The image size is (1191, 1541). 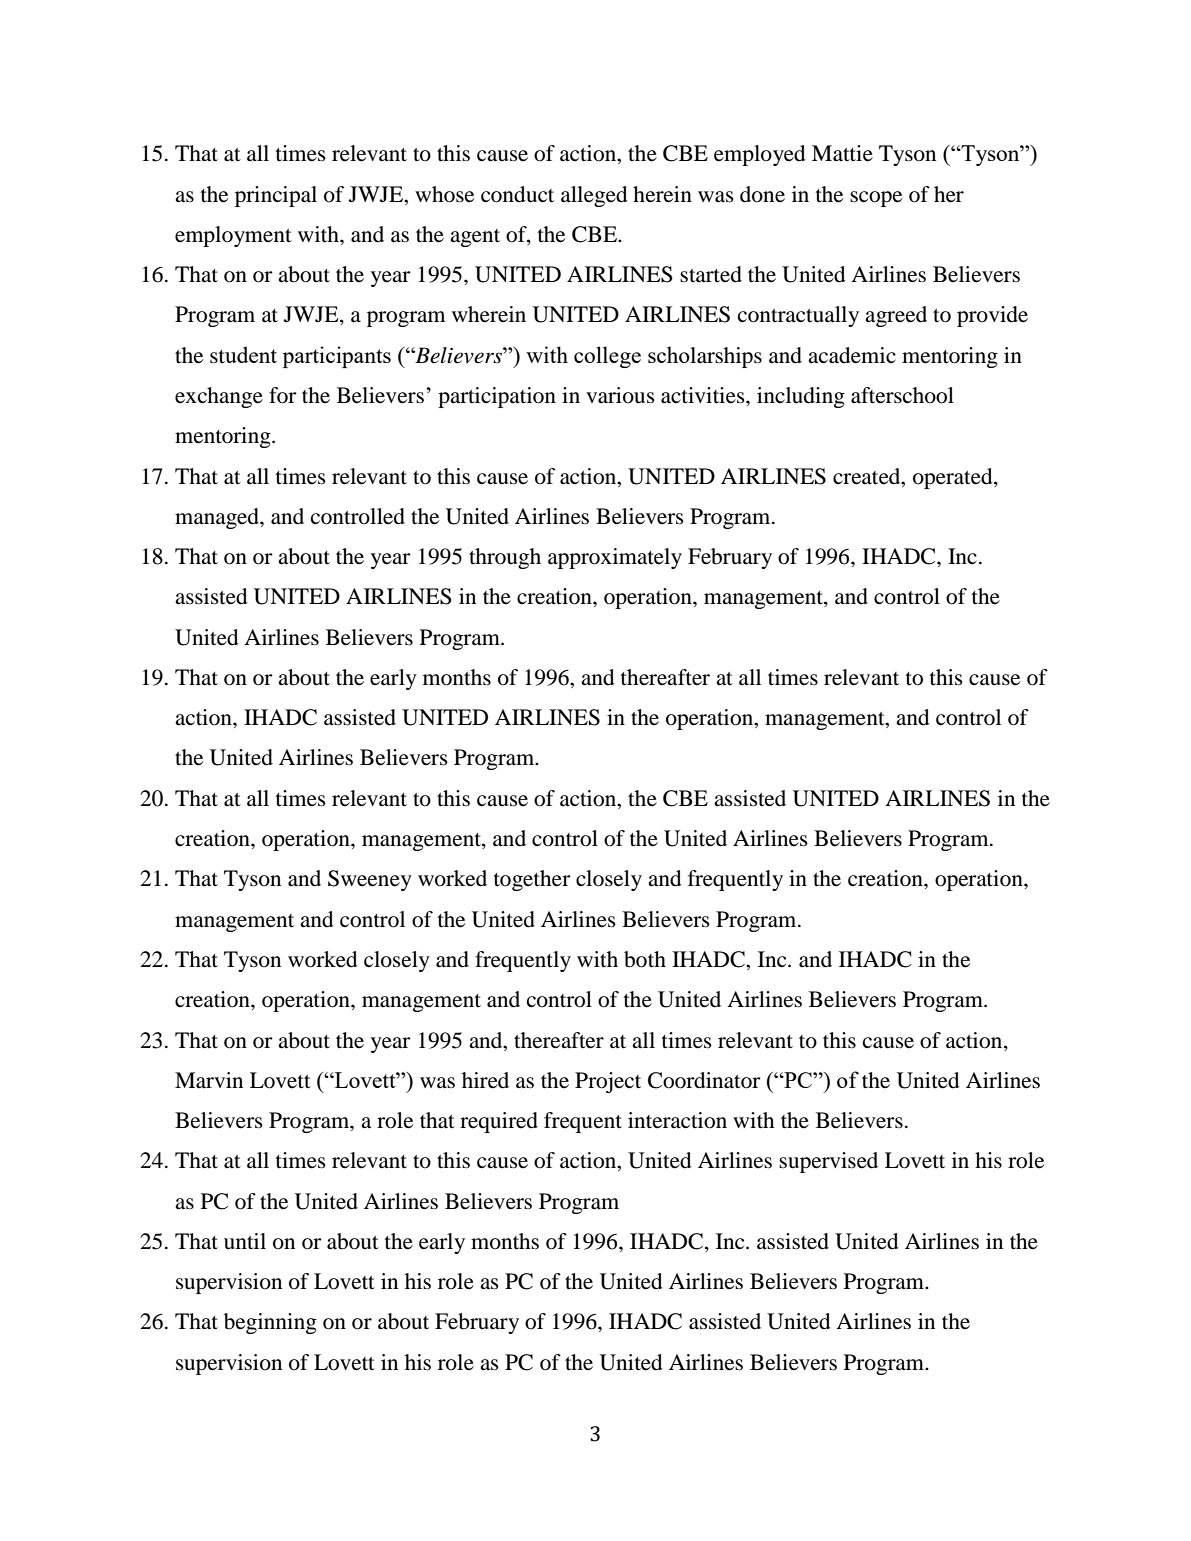 I want to click on scope, so click(x=876, y=199).
